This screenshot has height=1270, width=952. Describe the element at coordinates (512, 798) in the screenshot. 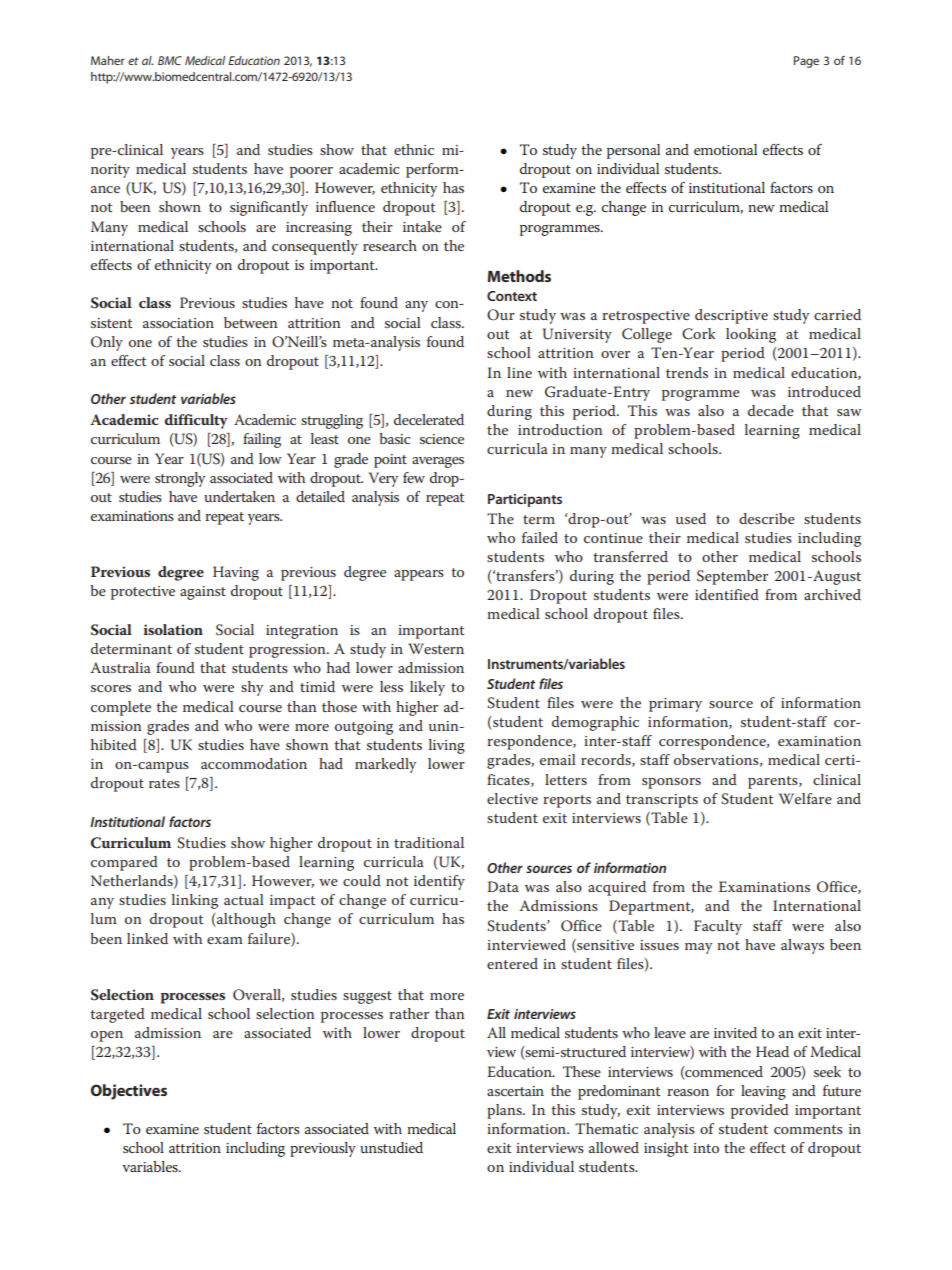

I see `elective` at that location.
